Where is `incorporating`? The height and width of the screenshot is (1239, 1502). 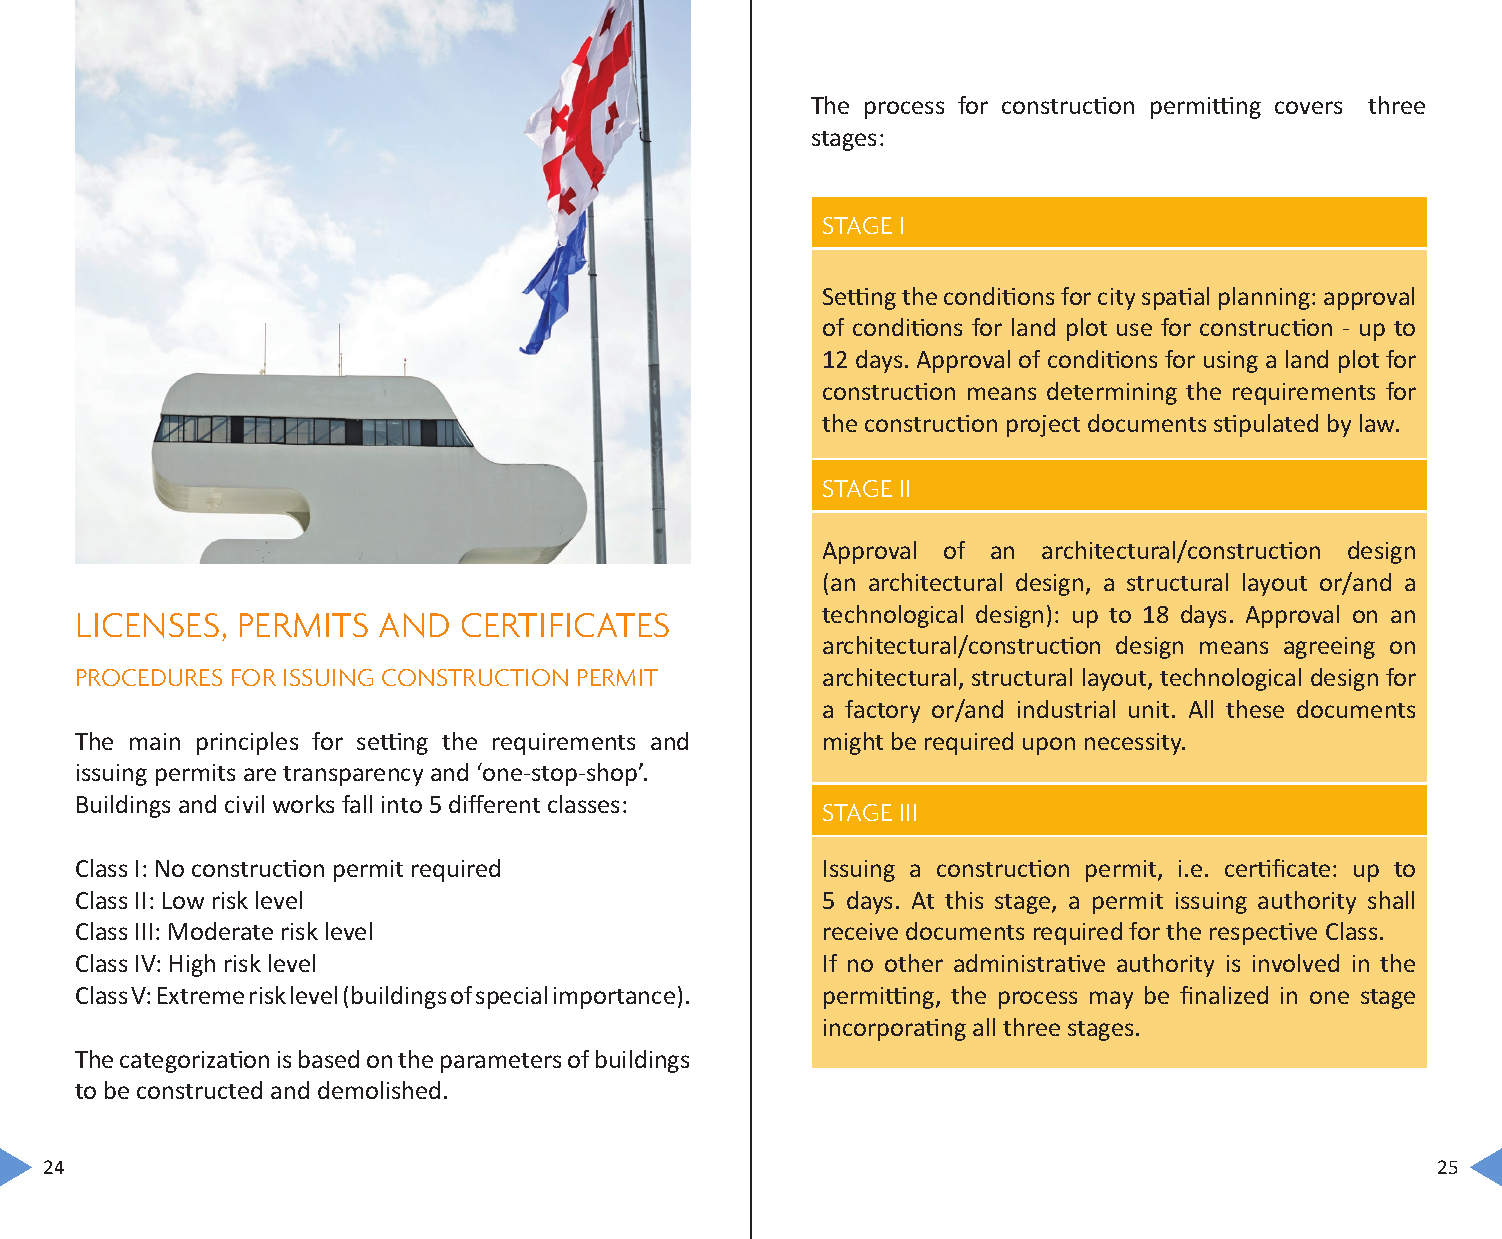 incorporating is located at coordinates (895, 1030).
